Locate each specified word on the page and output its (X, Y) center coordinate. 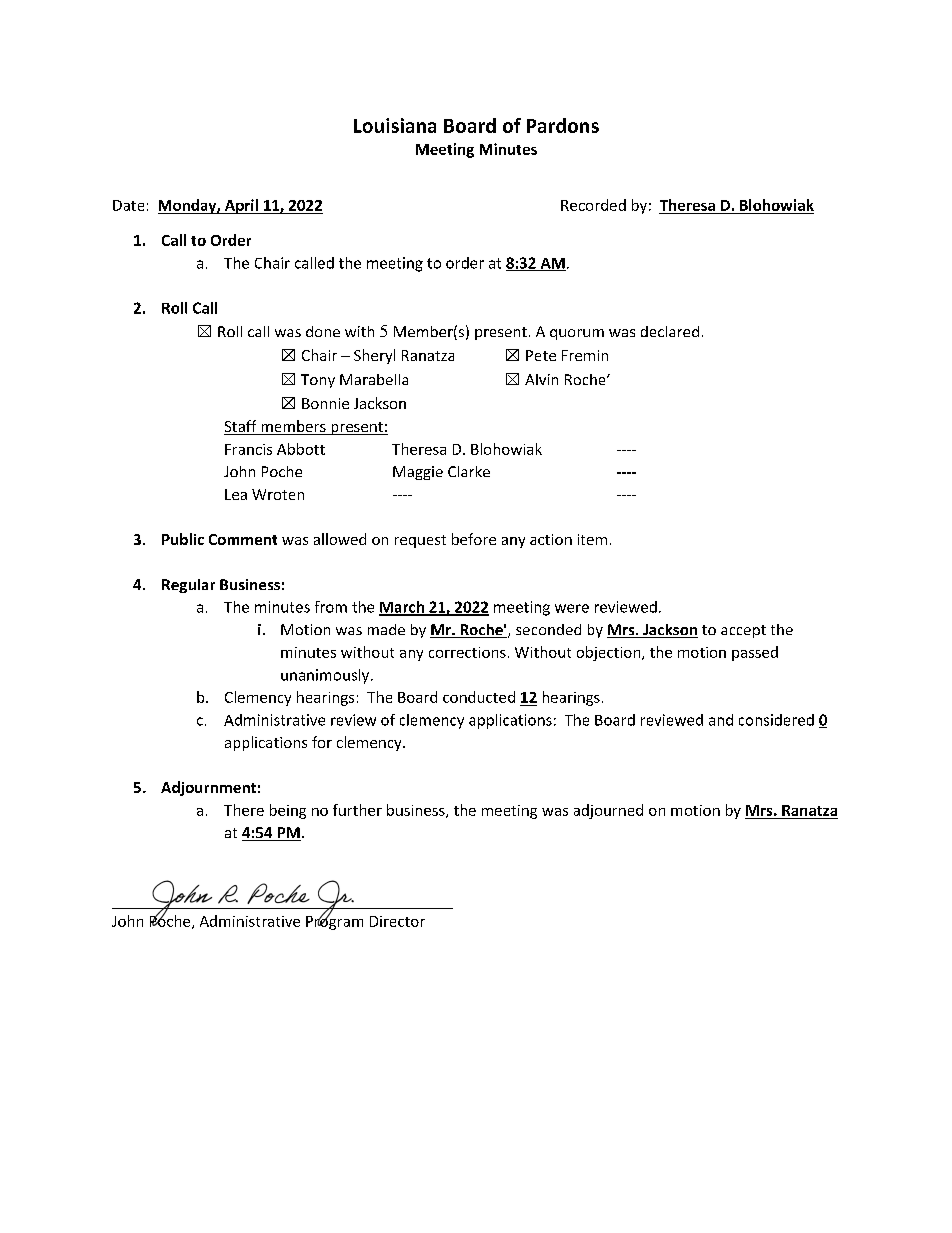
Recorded (593, 205)
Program (334, 921)
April (241, 206)
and (721, 720)
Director (397, 921)
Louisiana (395, 125)
